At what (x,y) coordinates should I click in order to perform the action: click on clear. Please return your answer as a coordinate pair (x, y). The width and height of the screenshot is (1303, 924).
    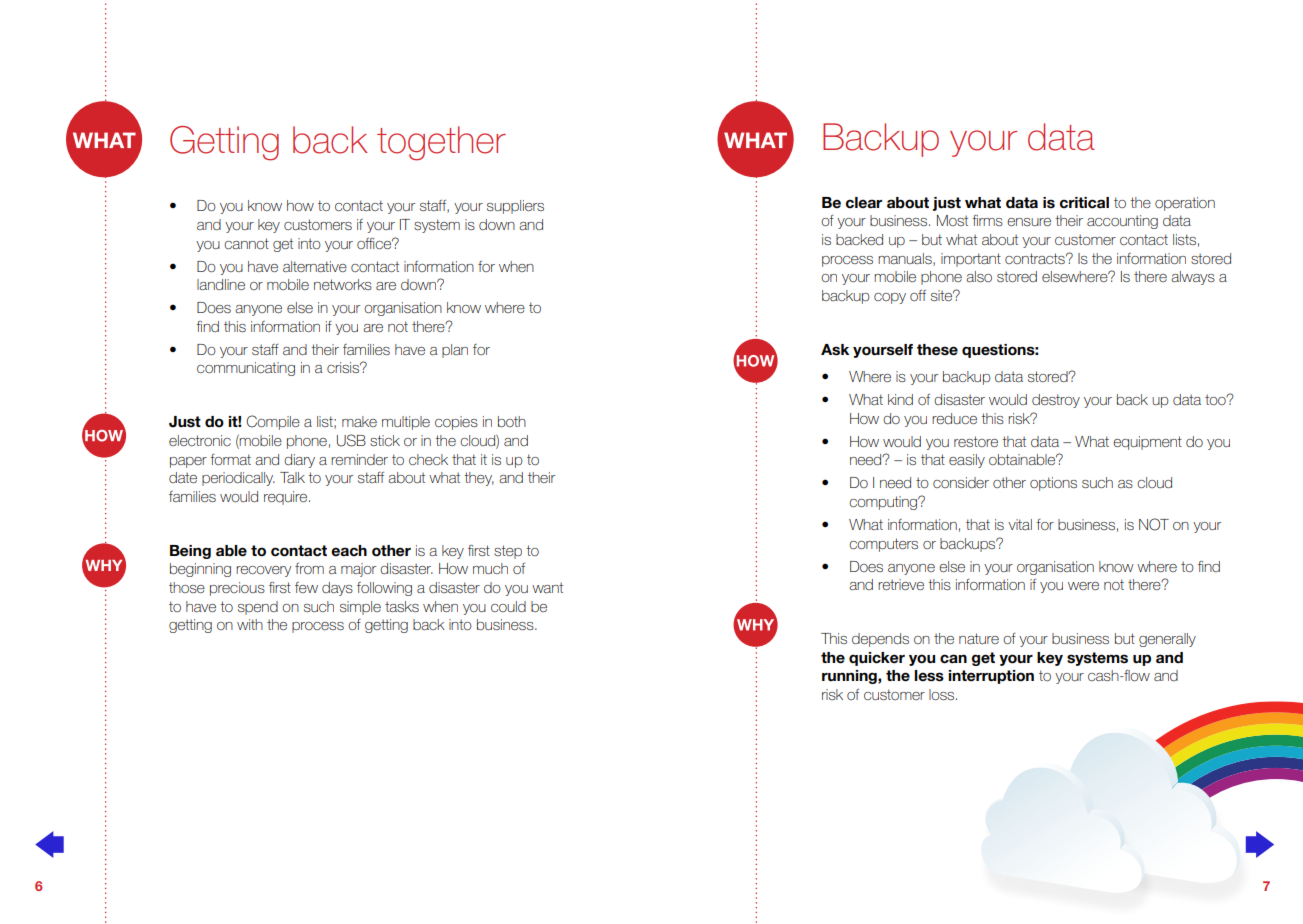
    Looking at the image, I should click on (864, 203).
